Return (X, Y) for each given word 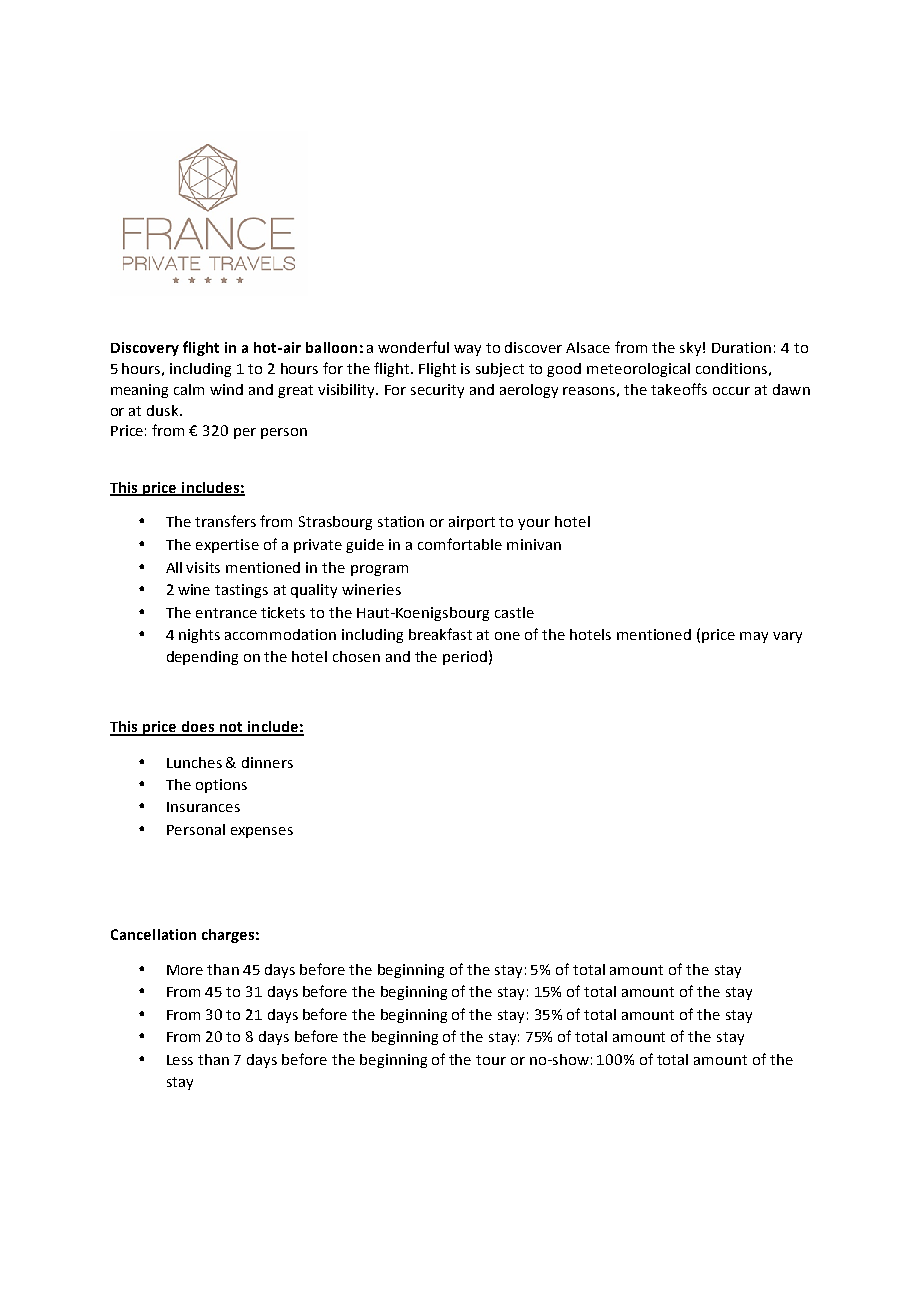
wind (226, 389)
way (467, 350)
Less (180, 1060)
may (754, 637)
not (231, 728)
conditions (731, 368)
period (465, 658)
